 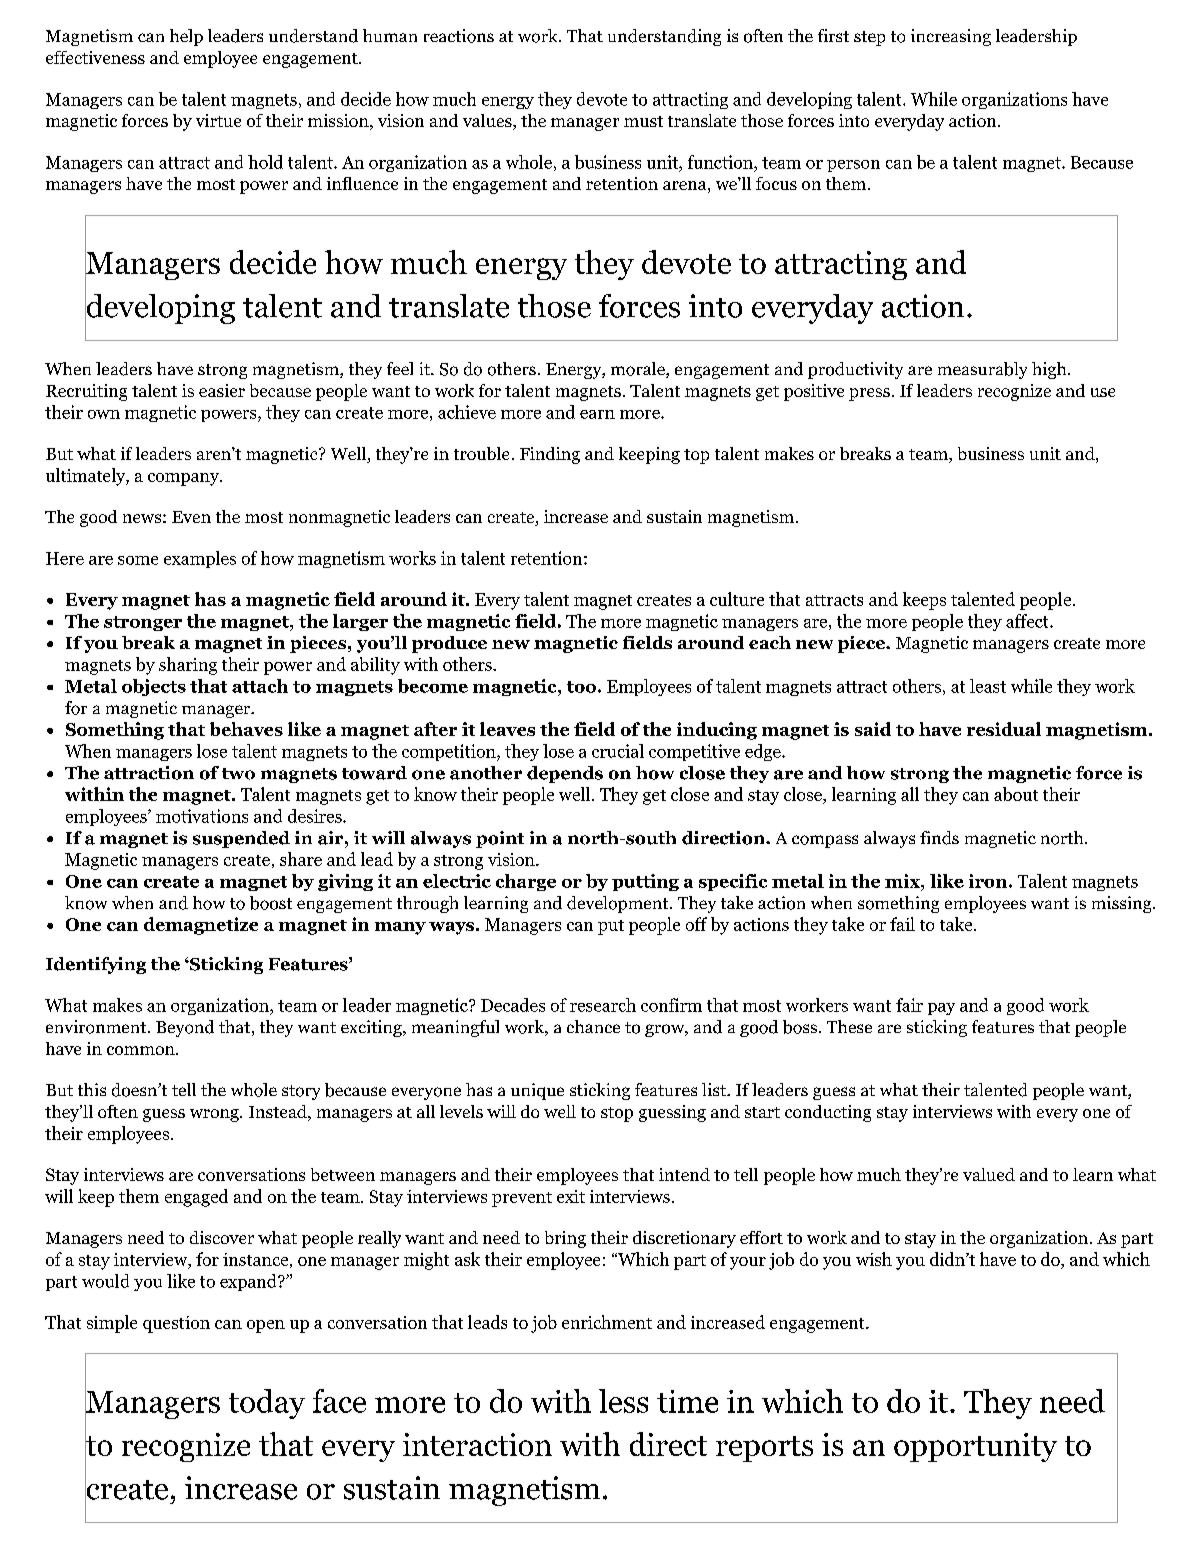 I want to click on residual, so click(x=1004, y=729).
